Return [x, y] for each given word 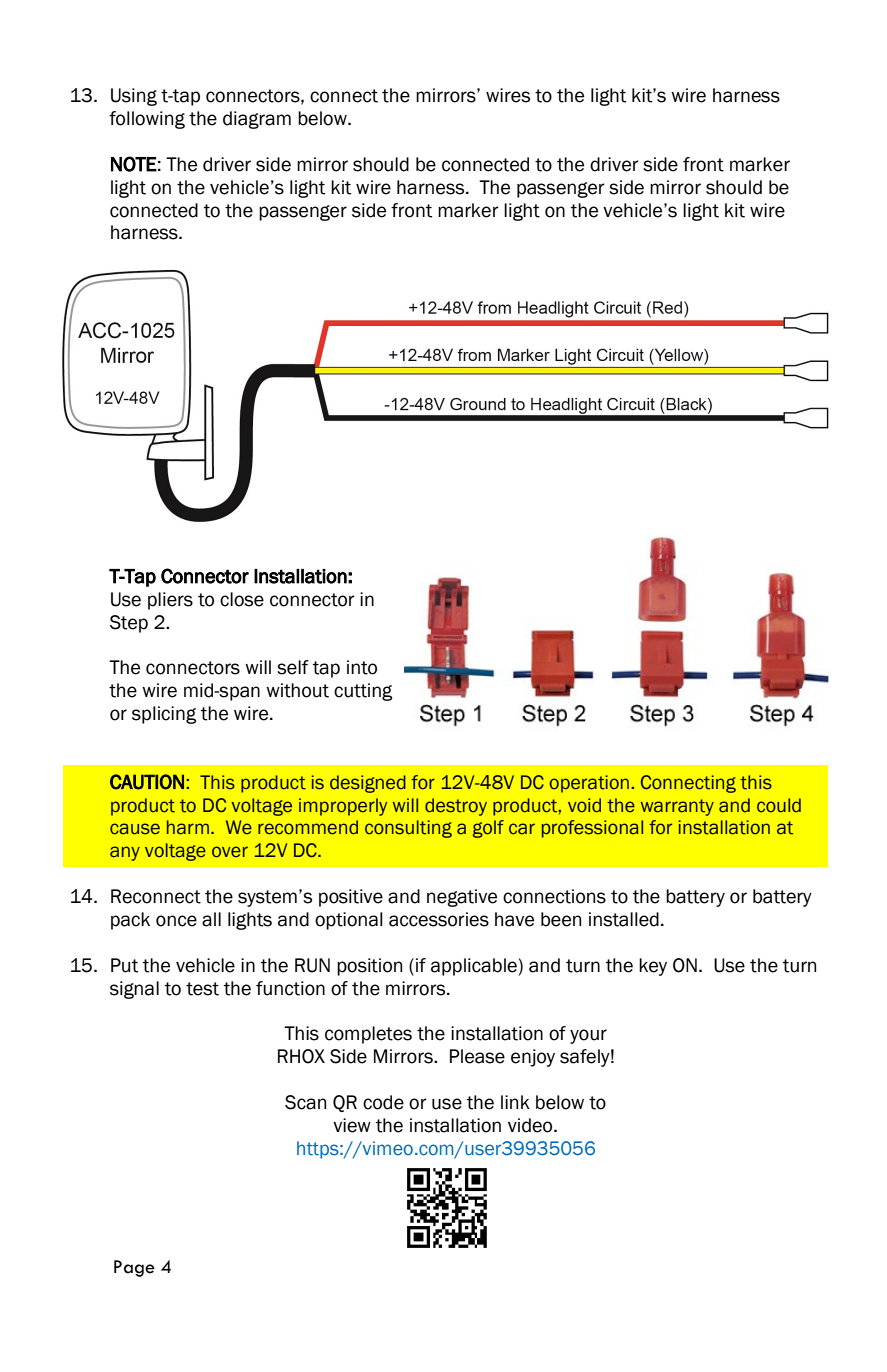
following [147, 120]
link [515, 1102]
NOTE [134, 164]
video [531, 1125]
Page [134, 1268]
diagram [257, 120]
